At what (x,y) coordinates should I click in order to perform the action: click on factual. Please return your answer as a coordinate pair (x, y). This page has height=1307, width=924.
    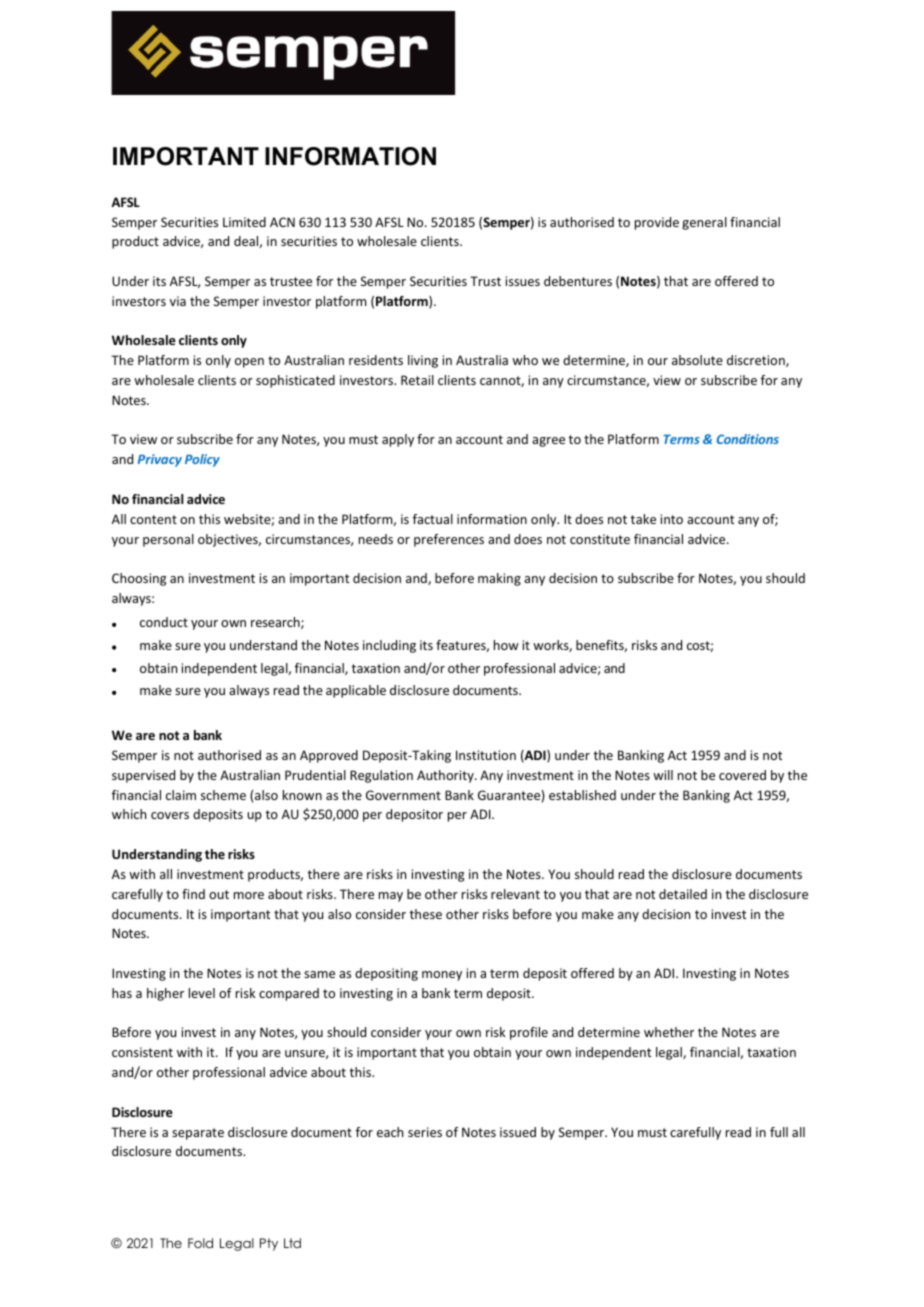
    Looking at the image, I should click on (433, 519).
